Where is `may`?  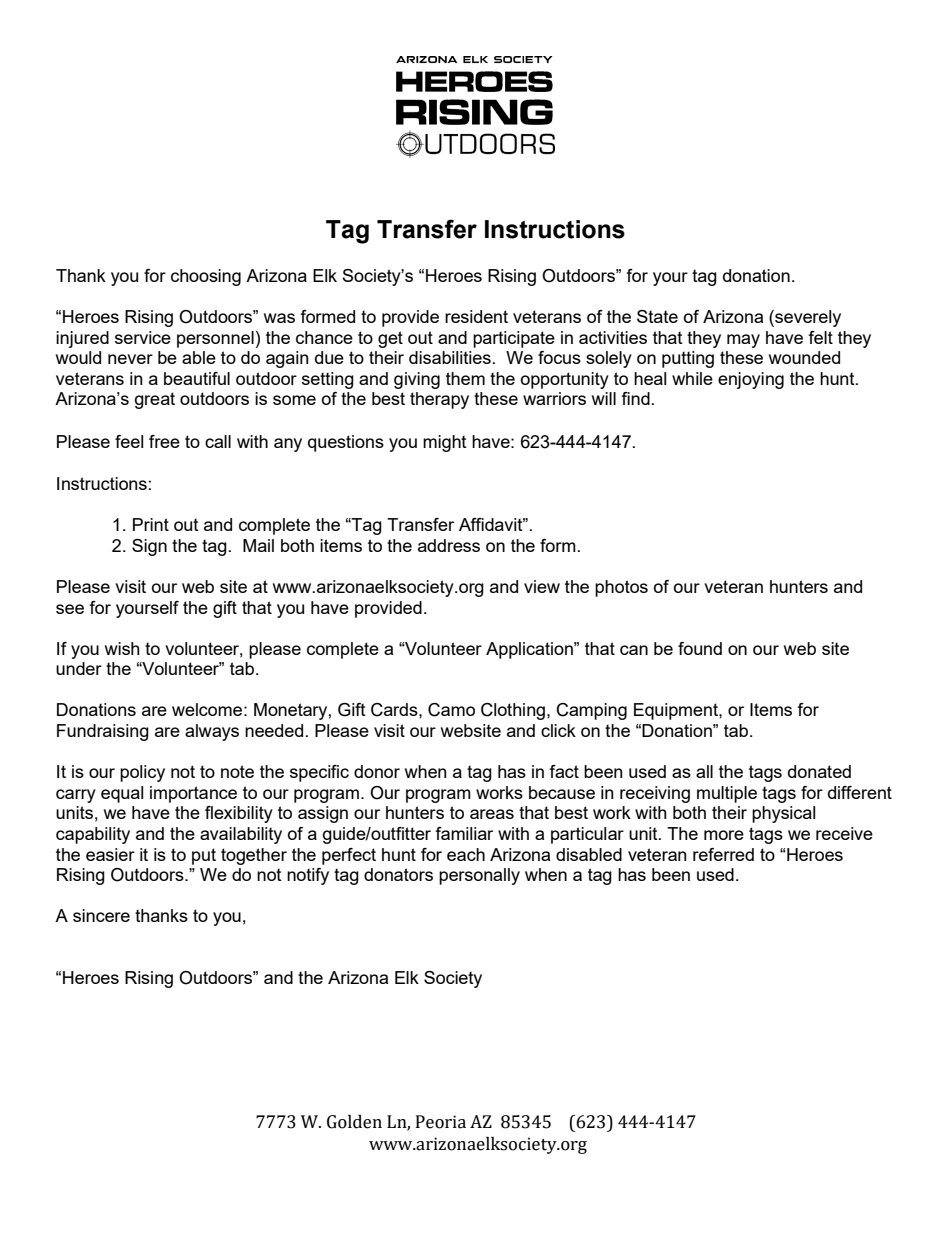
may is located at coordinates (743, 341).
